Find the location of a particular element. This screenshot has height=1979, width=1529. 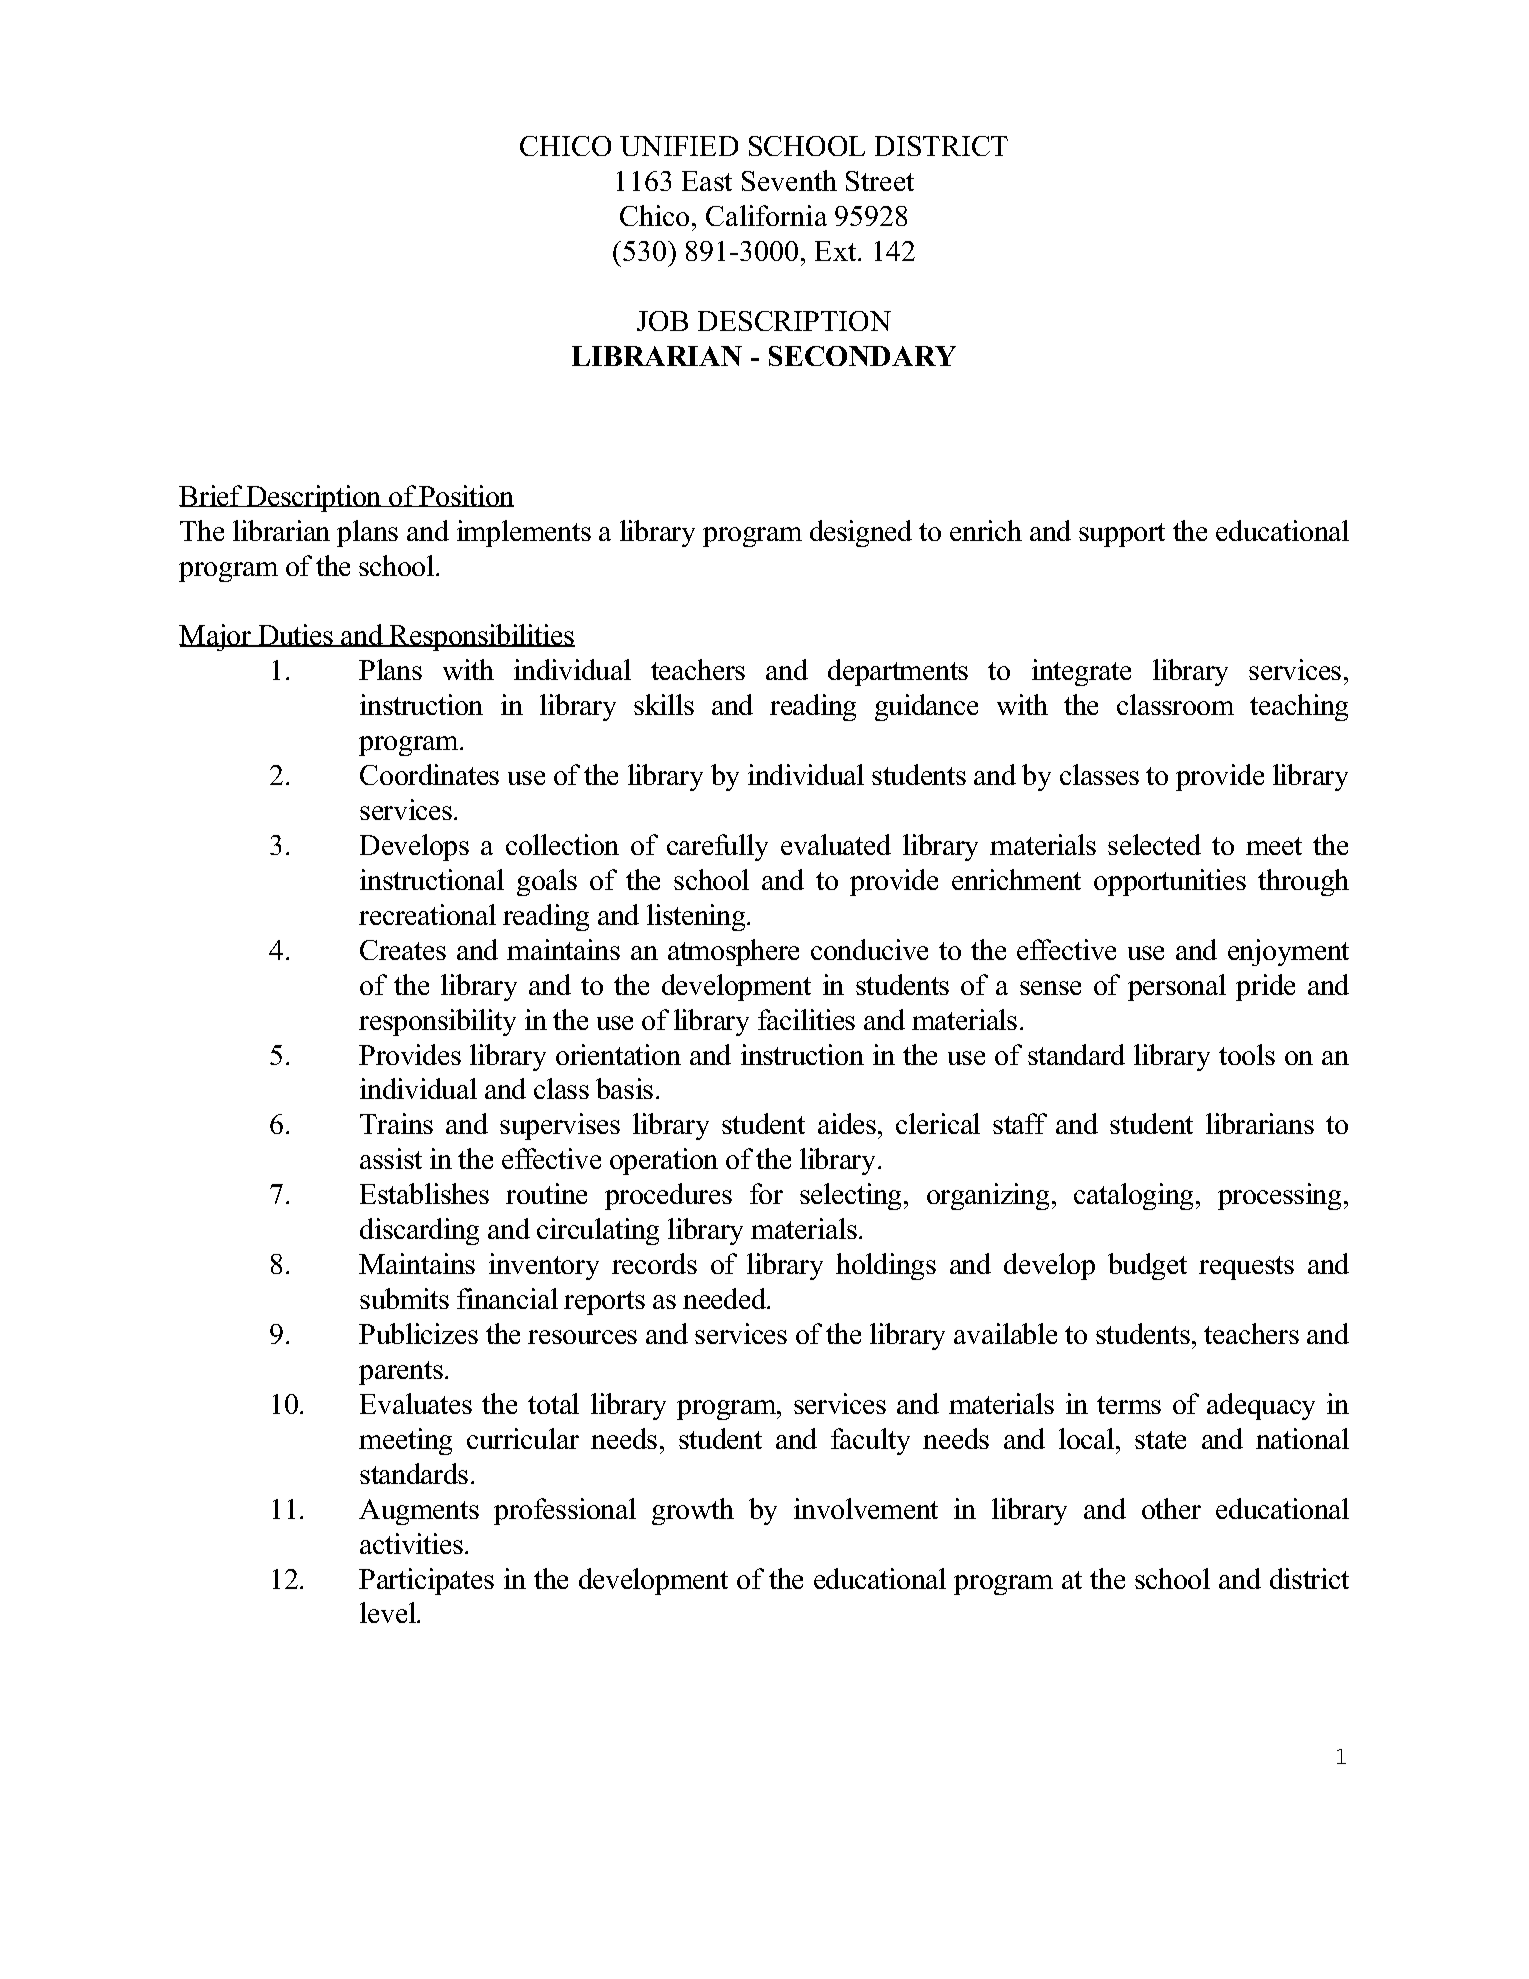

discarding is located at coordinates (419, 1231).
